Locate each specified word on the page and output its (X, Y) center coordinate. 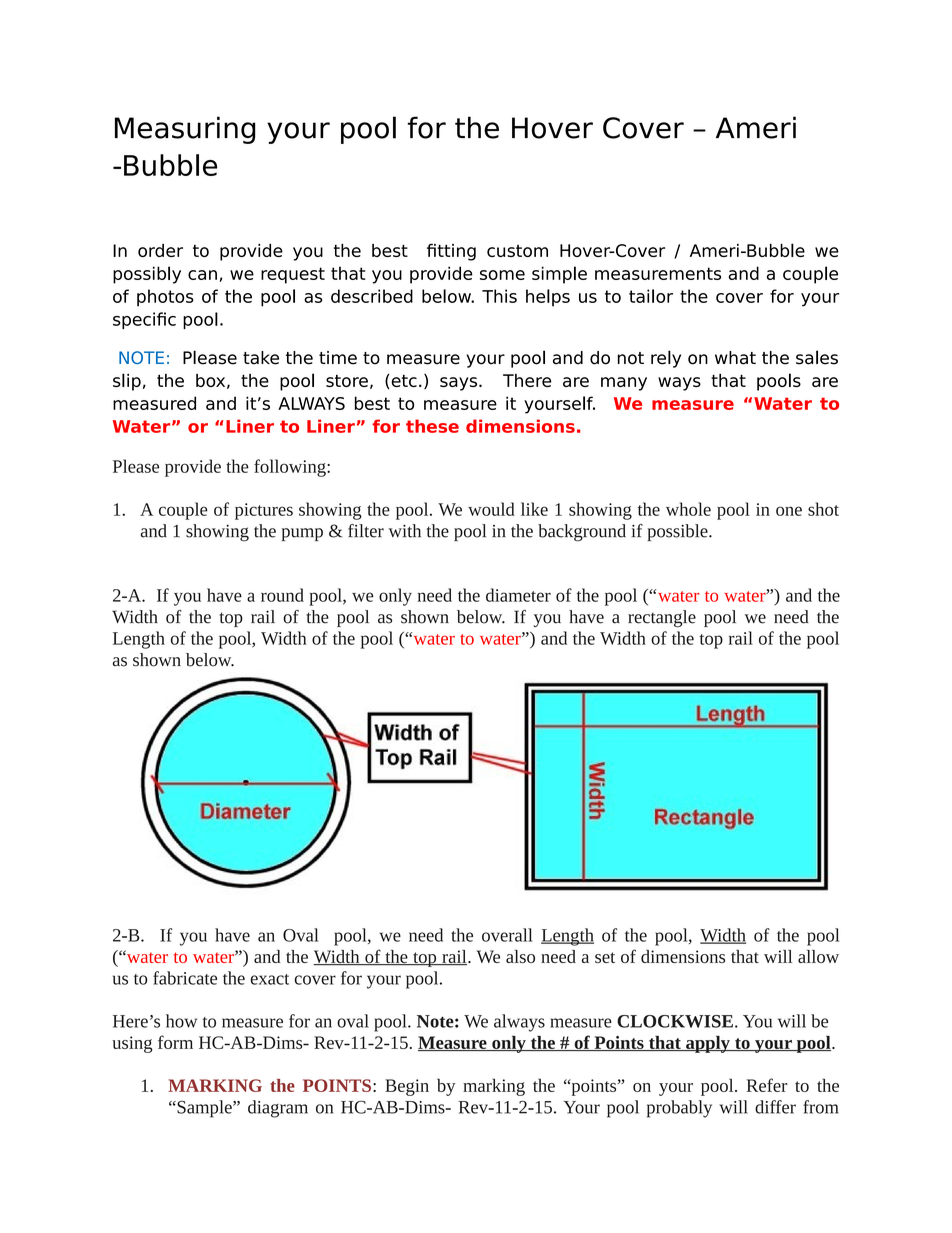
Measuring (185, 130)
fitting (451, 252)
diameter (518, 595)
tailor (651, 296)
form (175, 1042)
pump (302, 534)
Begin (407, 1087)
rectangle (662, 618)
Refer (767, 1085)
